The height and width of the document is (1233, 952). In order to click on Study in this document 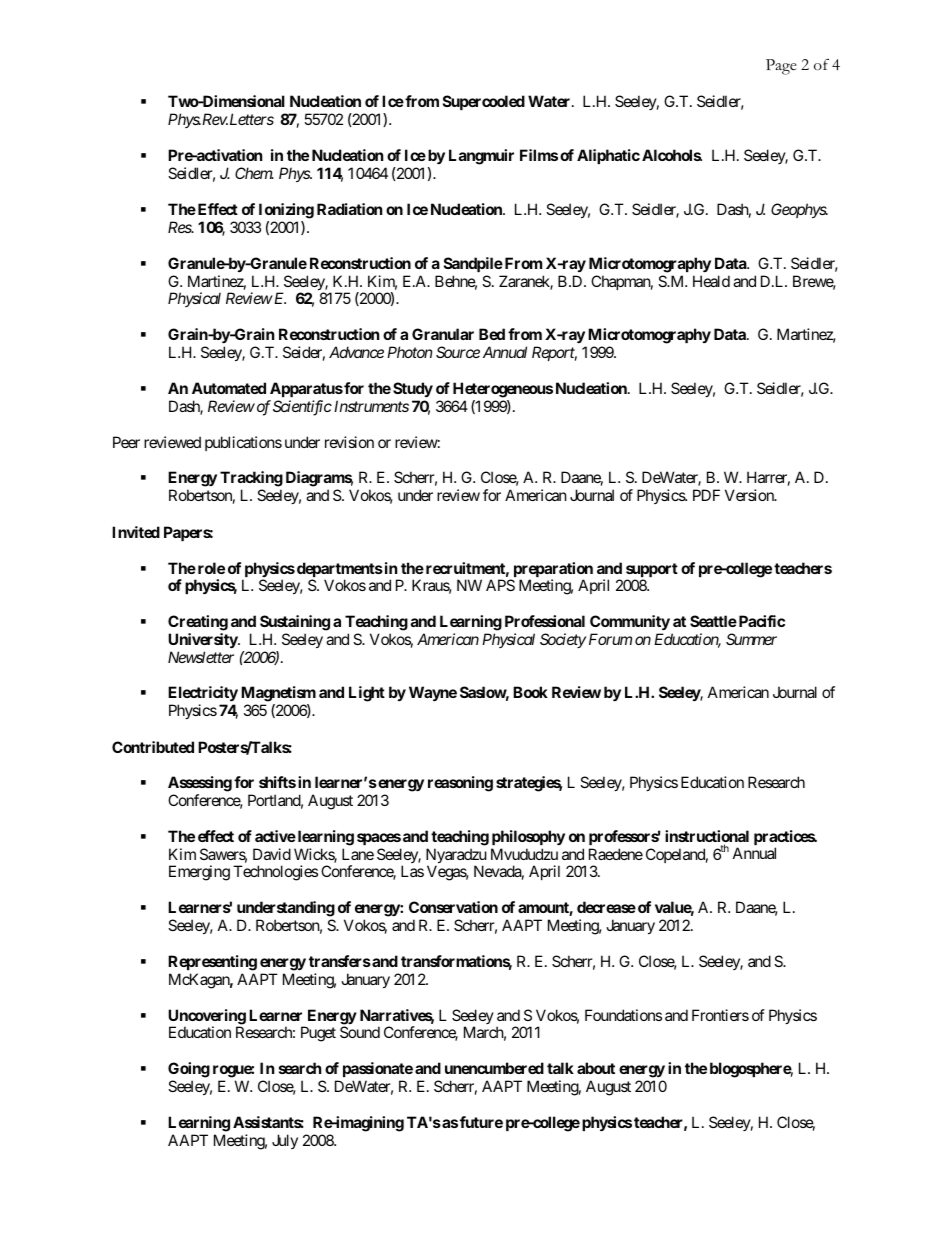, I will do `click(413, 389)`.
